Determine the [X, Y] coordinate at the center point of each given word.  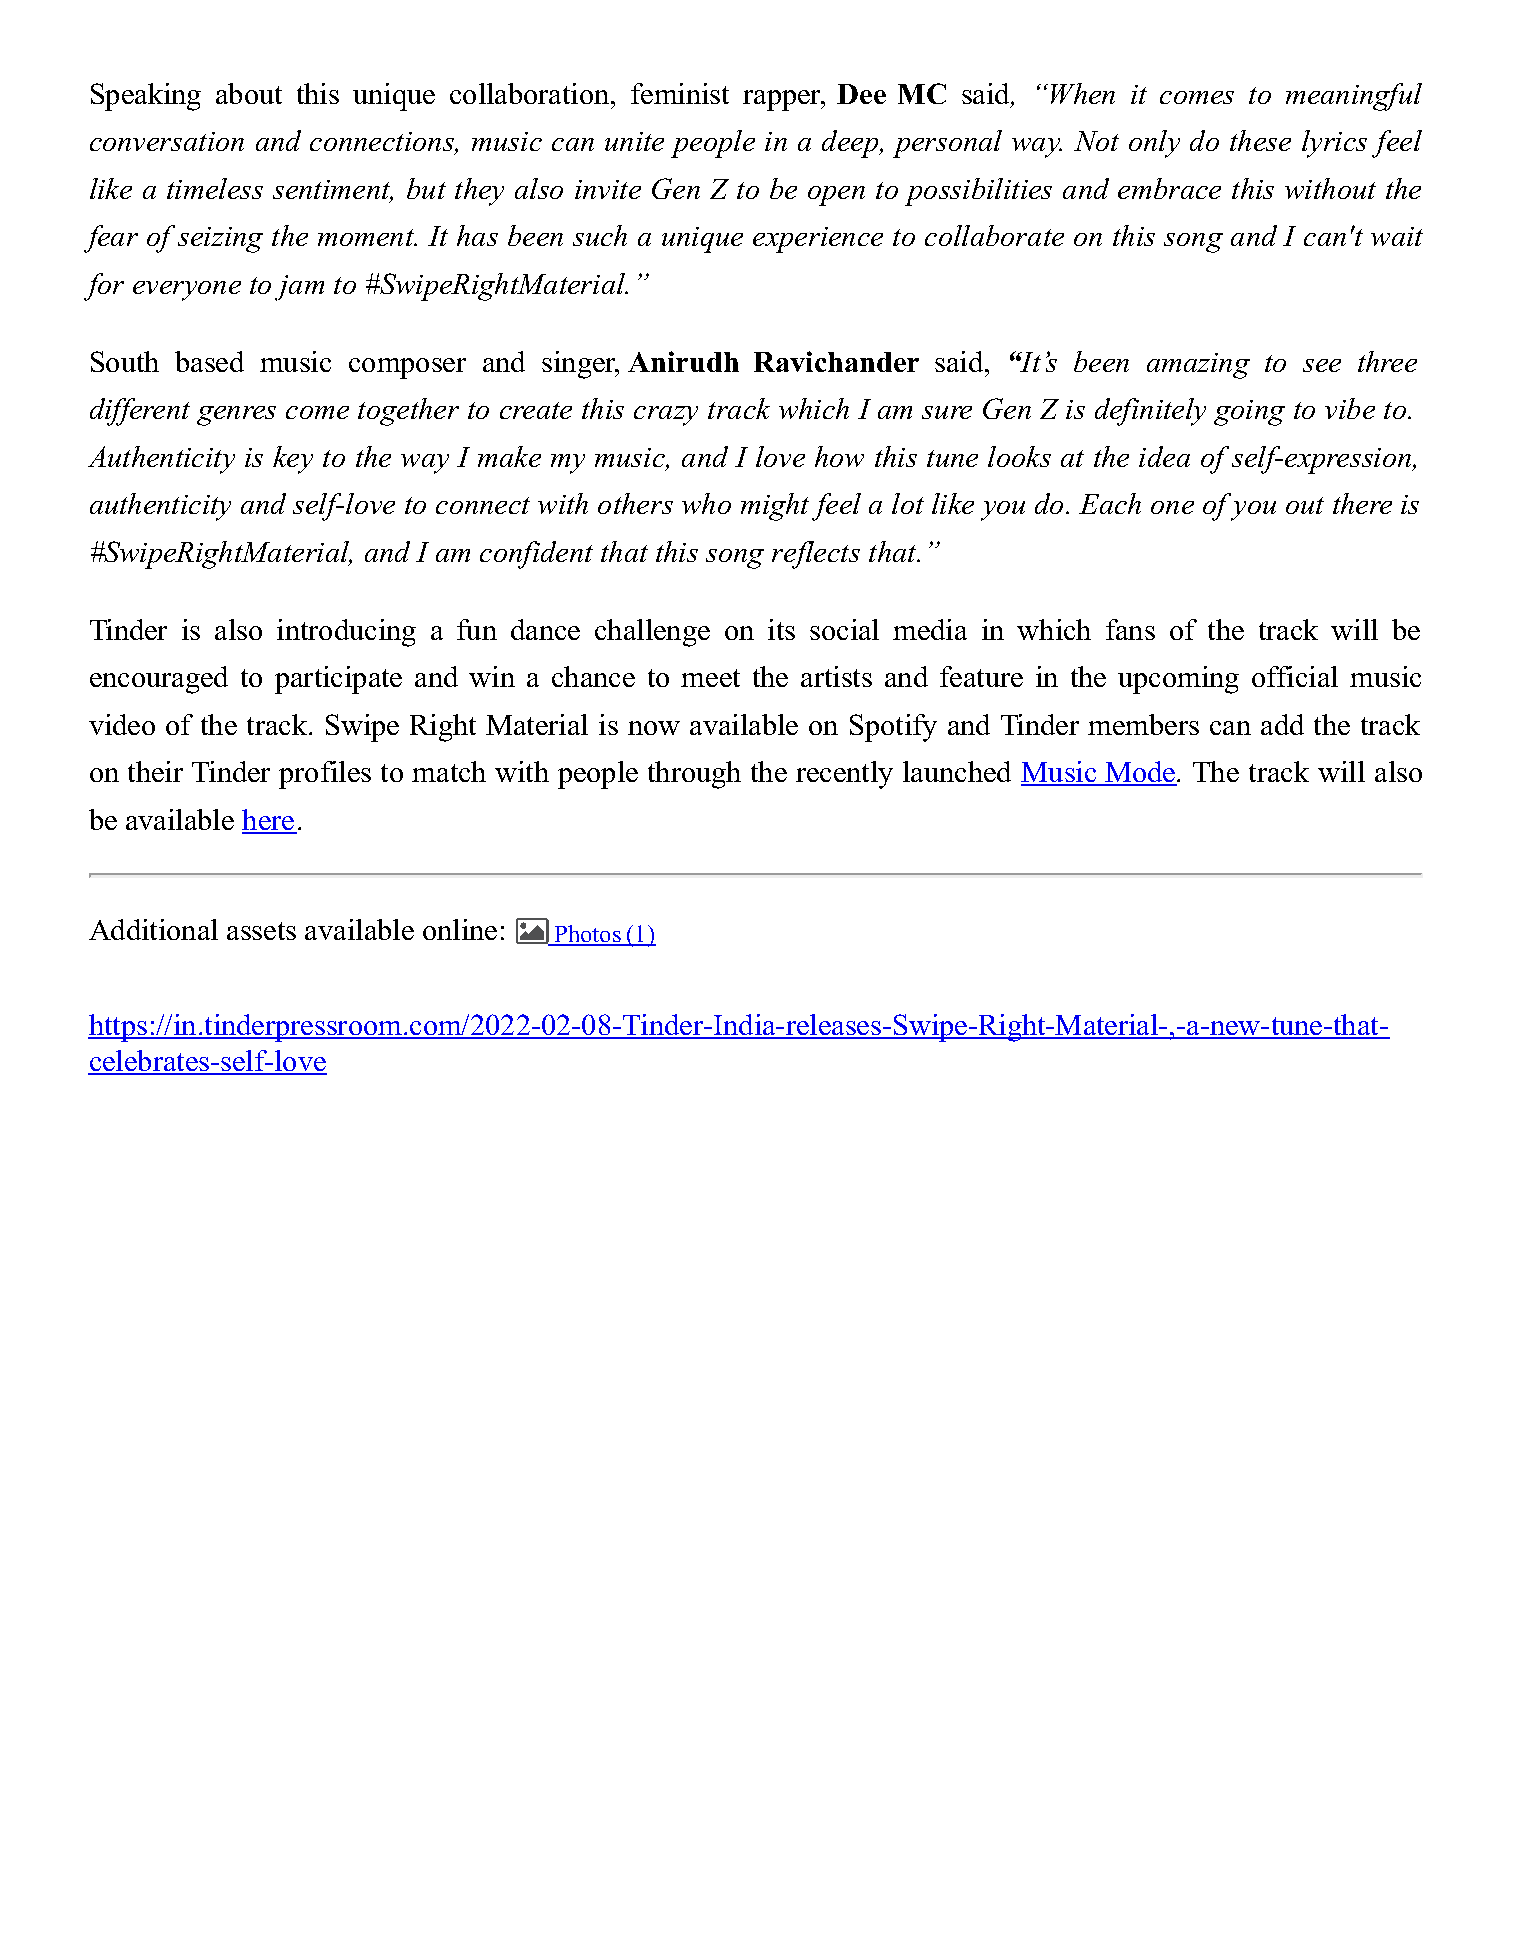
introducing [346, 633]
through [694, 775]
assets [261, 931]
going [1249, 413]
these [1260, 140]
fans [1130, 629]
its [781, 629]
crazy [666, 416]
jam [299, 288]
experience [818, 240]
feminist [680, 93]
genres [236, 416]
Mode [1140, 773]
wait [1397, 236]
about [249, 93]
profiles [325, 775]
